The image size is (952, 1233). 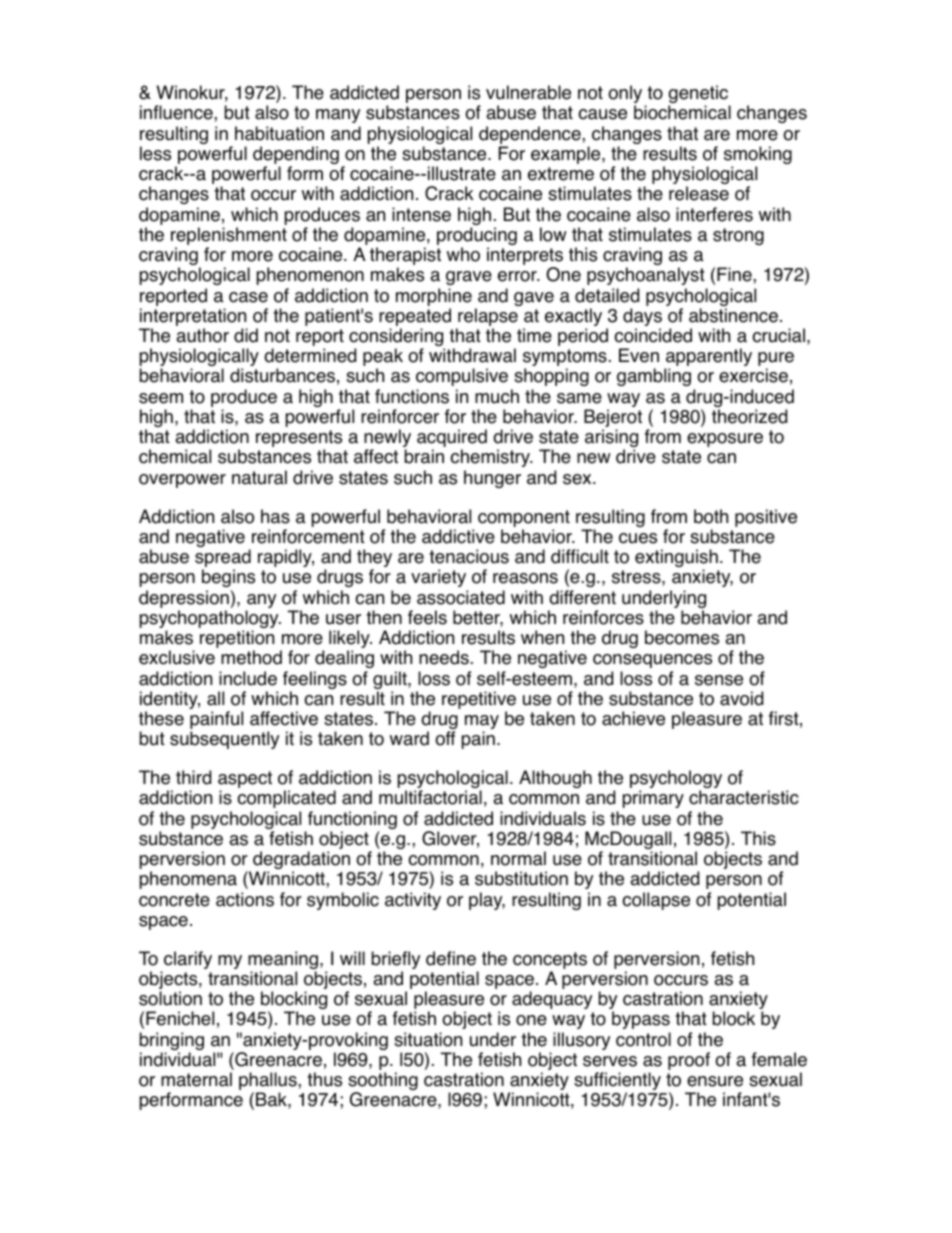 What do you see at coordinates (196, 1079) in the screenshot?
I see `maternal` at bounding box center [196, 1079].
